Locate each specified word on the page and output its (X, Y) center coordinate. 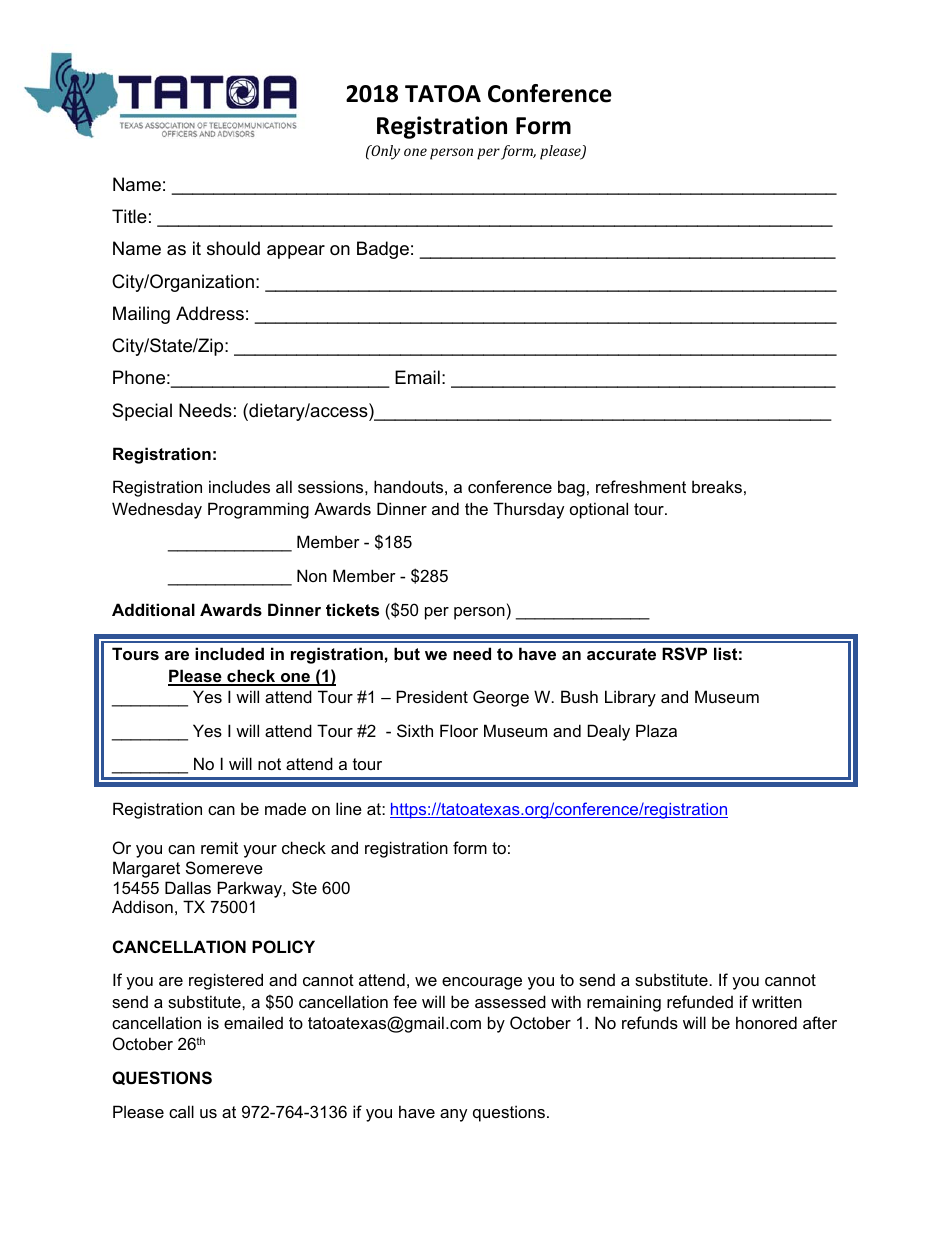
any (453, 1115)
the (476, 508)
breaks (717, 486)
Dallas (188, 887)
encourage (482, 983)
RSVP (684, 654)
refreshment (641, 486)
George (501, 698)
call (181, 1111)
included (229, 653)
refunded (700, 1001)
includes (239, 486)
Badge (383, 250)
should (233, 248)
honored (766, 1022)
